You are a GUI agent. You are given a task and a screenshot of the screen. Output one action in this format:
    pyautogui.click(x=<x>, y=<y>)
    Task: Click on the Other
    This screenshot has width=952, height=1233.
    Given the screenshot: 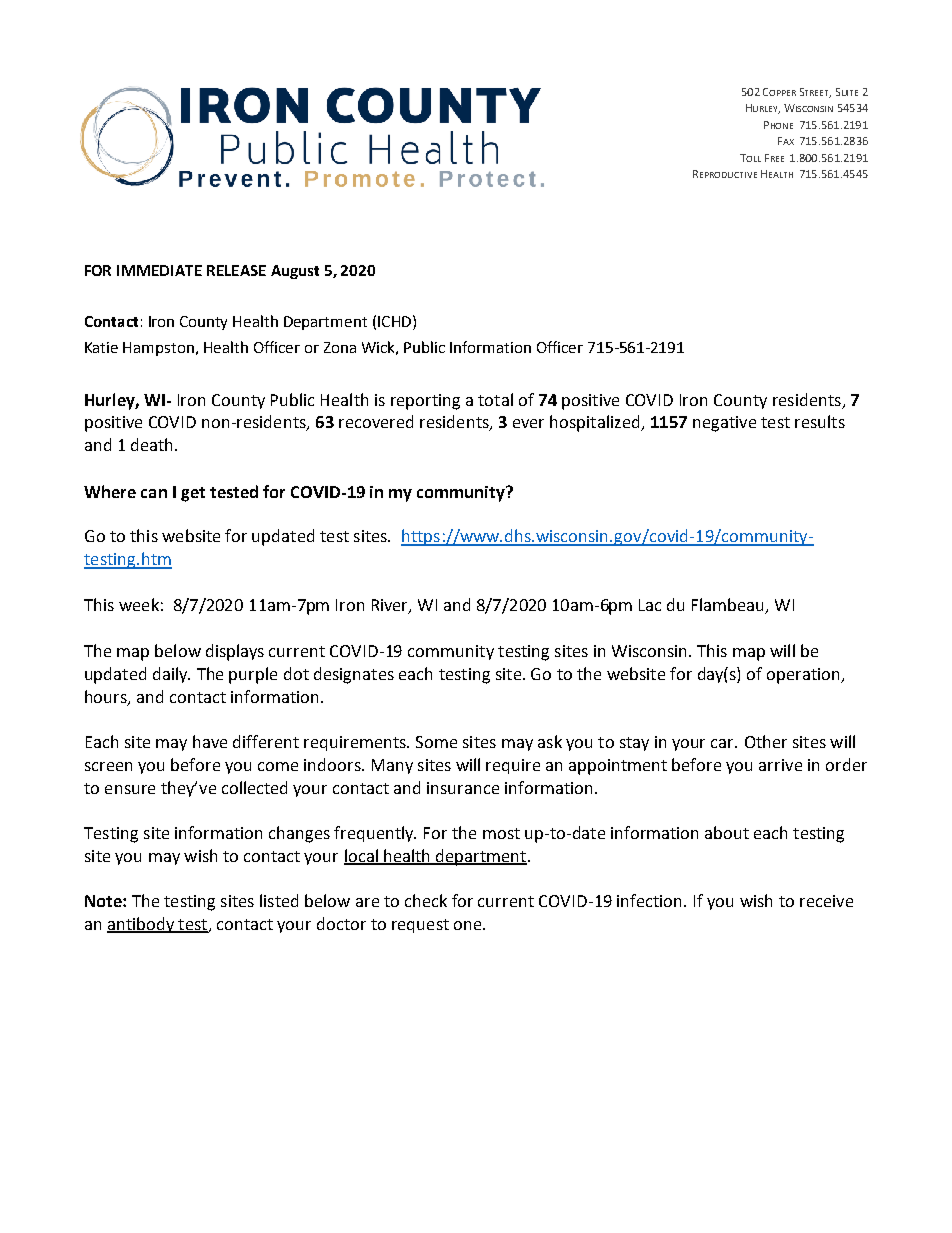 What is the action you would take?
    pyautogui.click(x=766, y=741)
